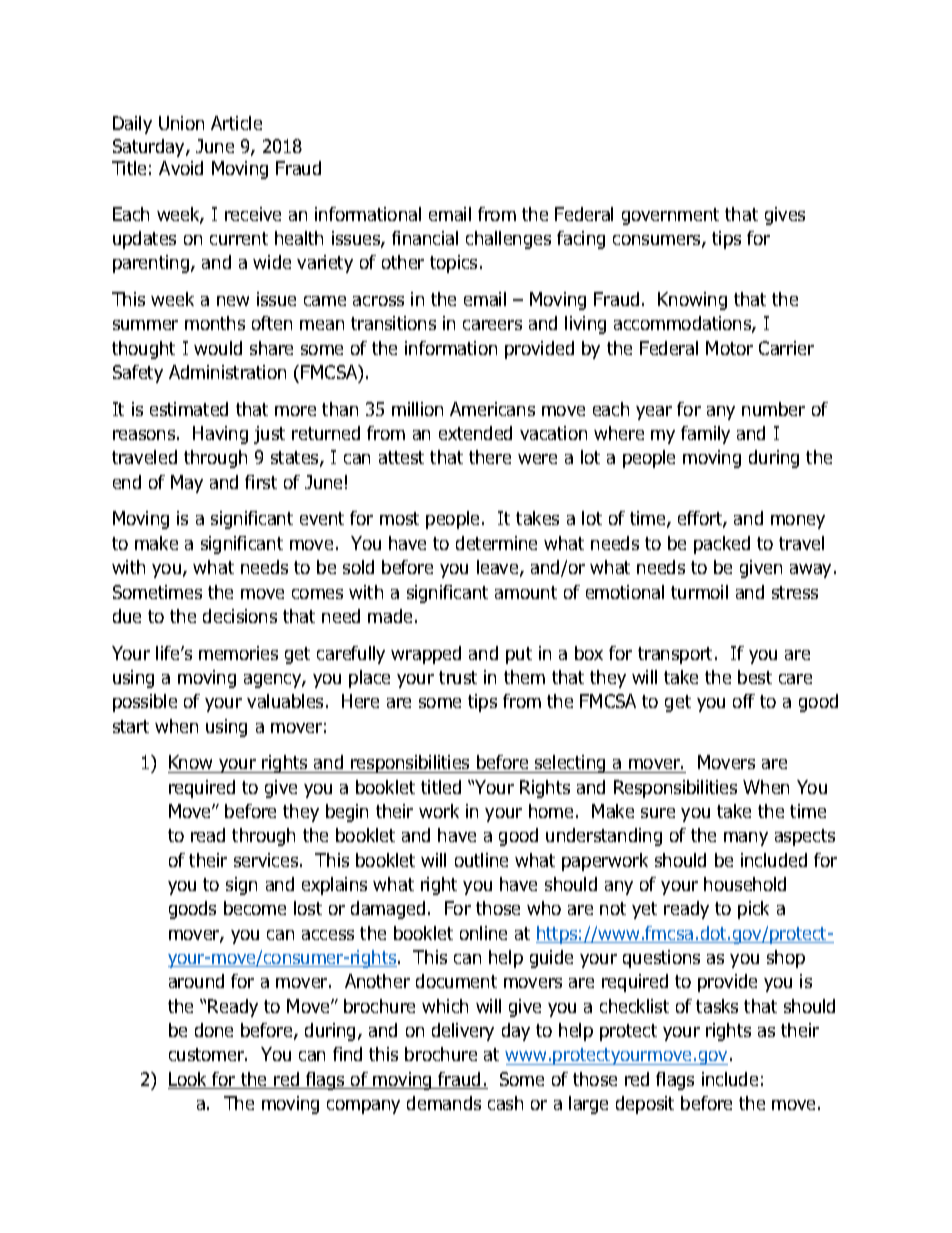 This document has width=952, height=1233. I want to click on many, so click(746, 839).
